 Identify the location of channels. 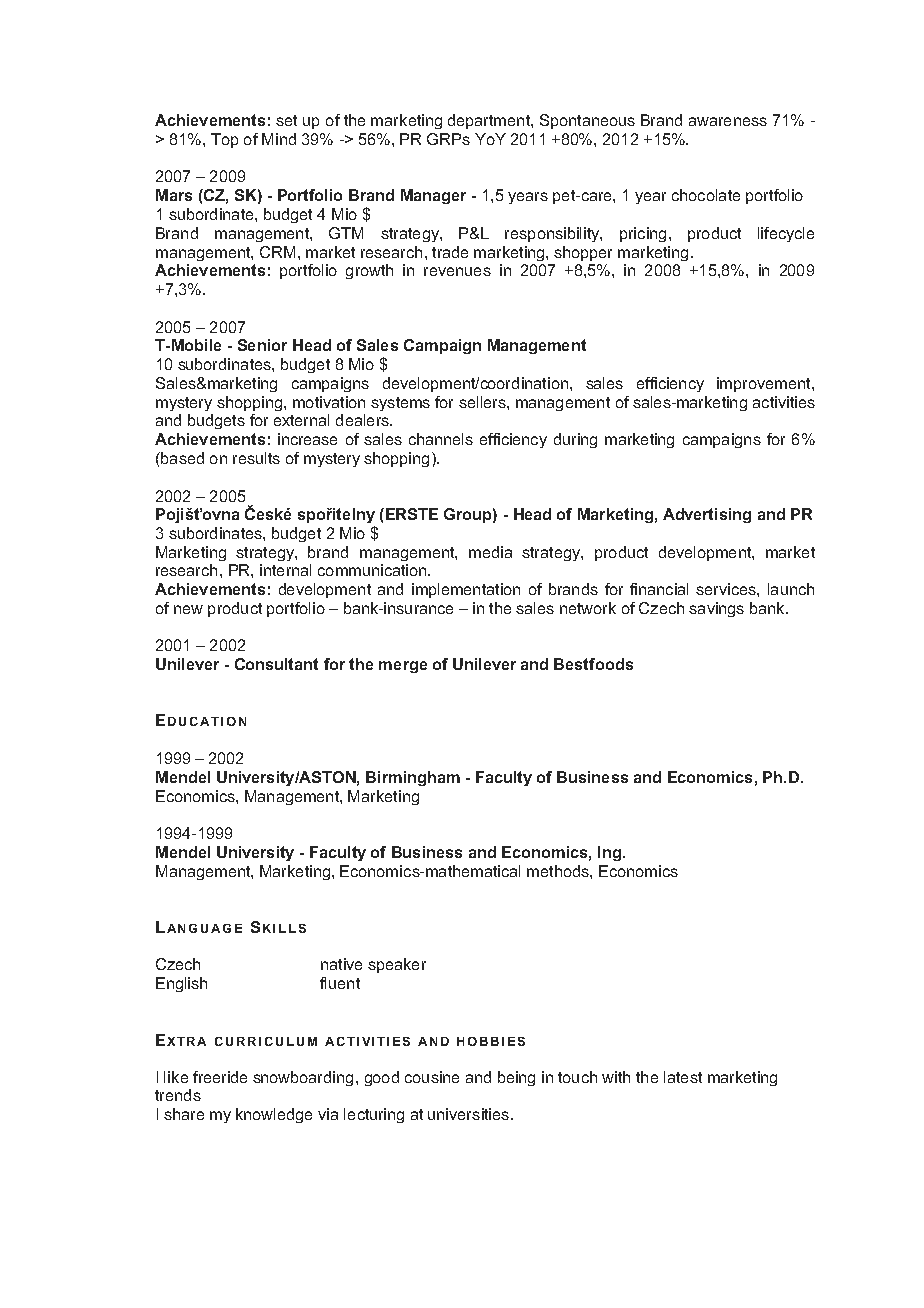
(441, 439).
